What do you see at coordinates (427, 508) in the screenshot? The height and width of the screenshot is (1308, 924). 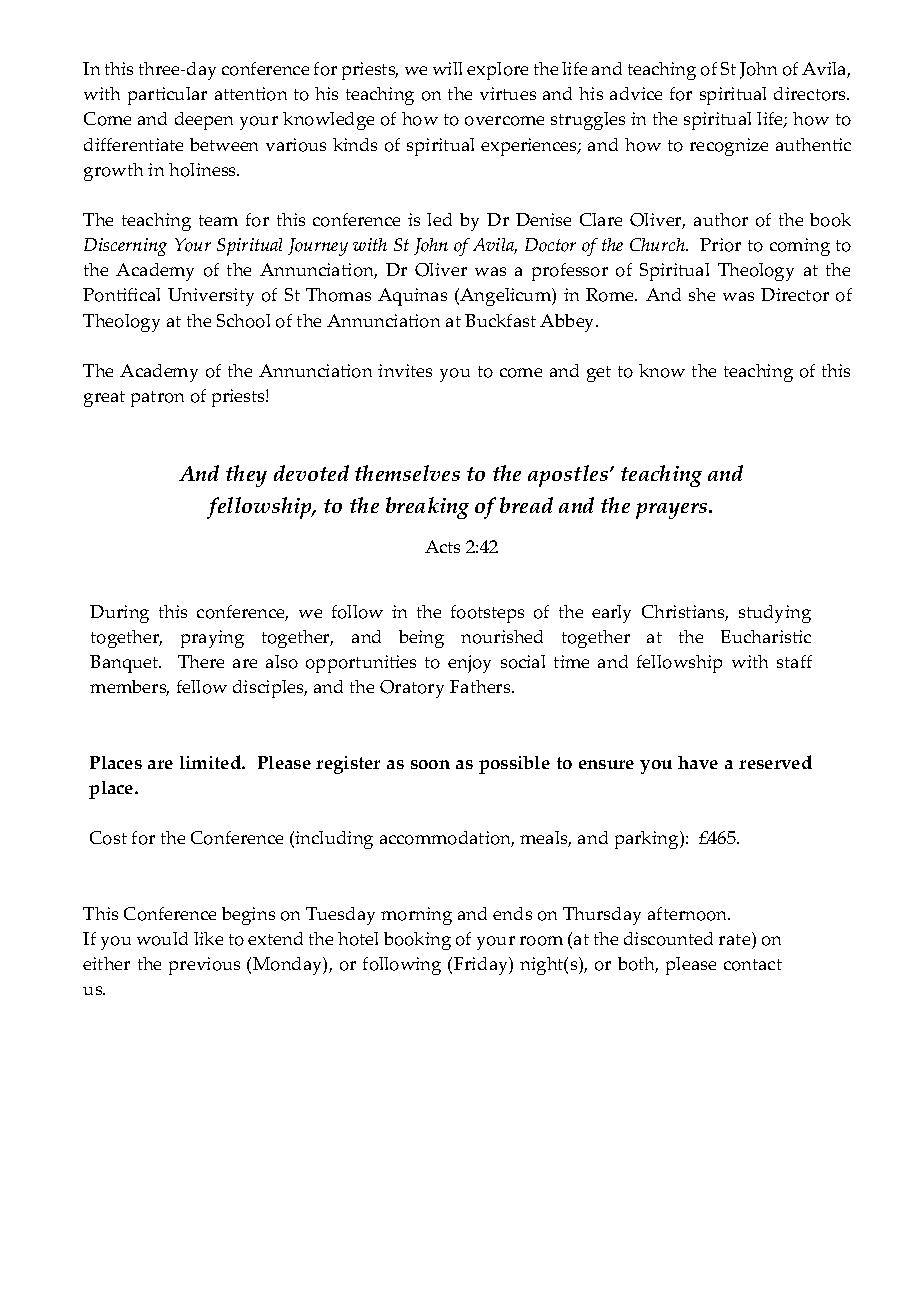 I see `breaking` at bounding box center [427, 508].
